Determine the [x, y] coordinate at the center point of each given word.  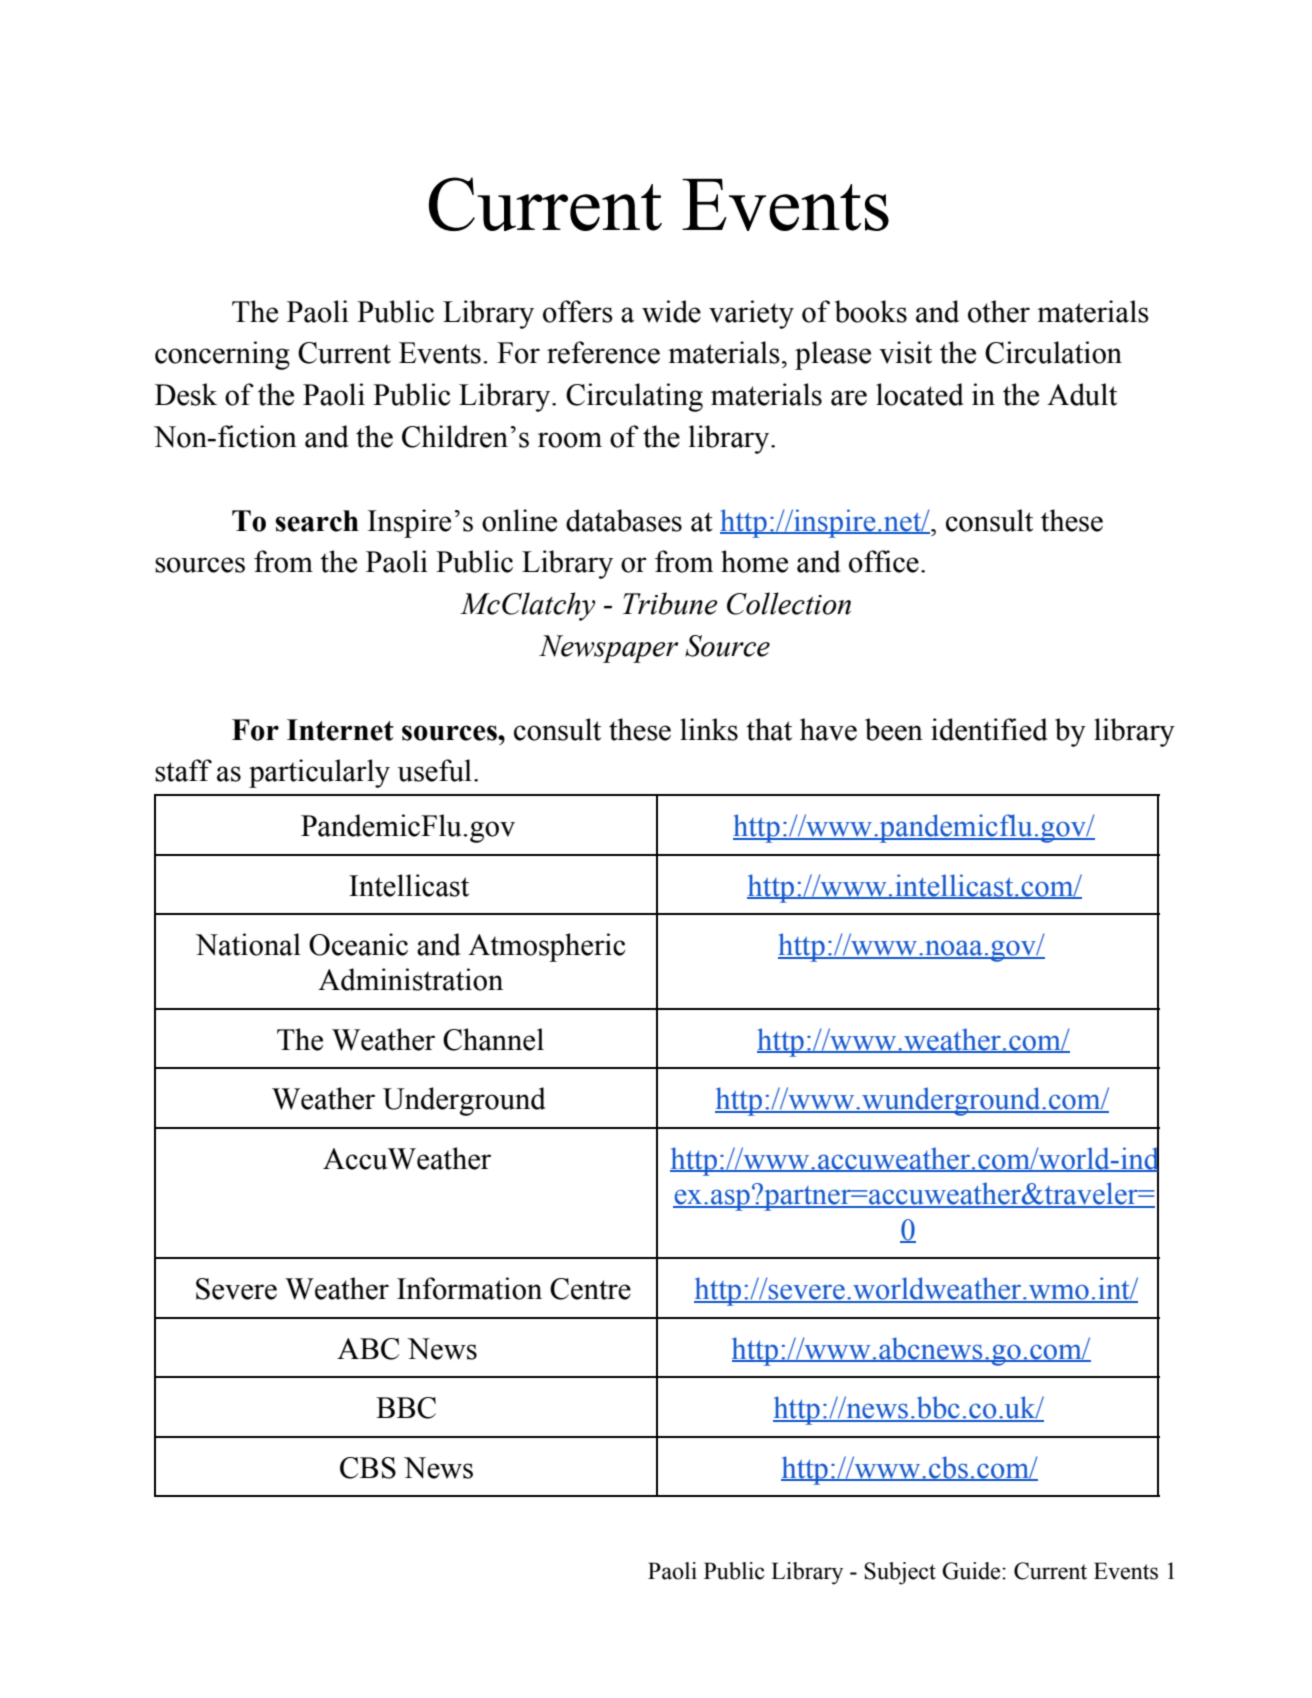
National [248, 944]
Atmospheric [547, 947]
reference [603, 352]
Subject [900, 1573]
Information [469, 1288]
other [999, 311]
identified [989, 729]
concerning [222, 355]
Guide [972, 1571]
